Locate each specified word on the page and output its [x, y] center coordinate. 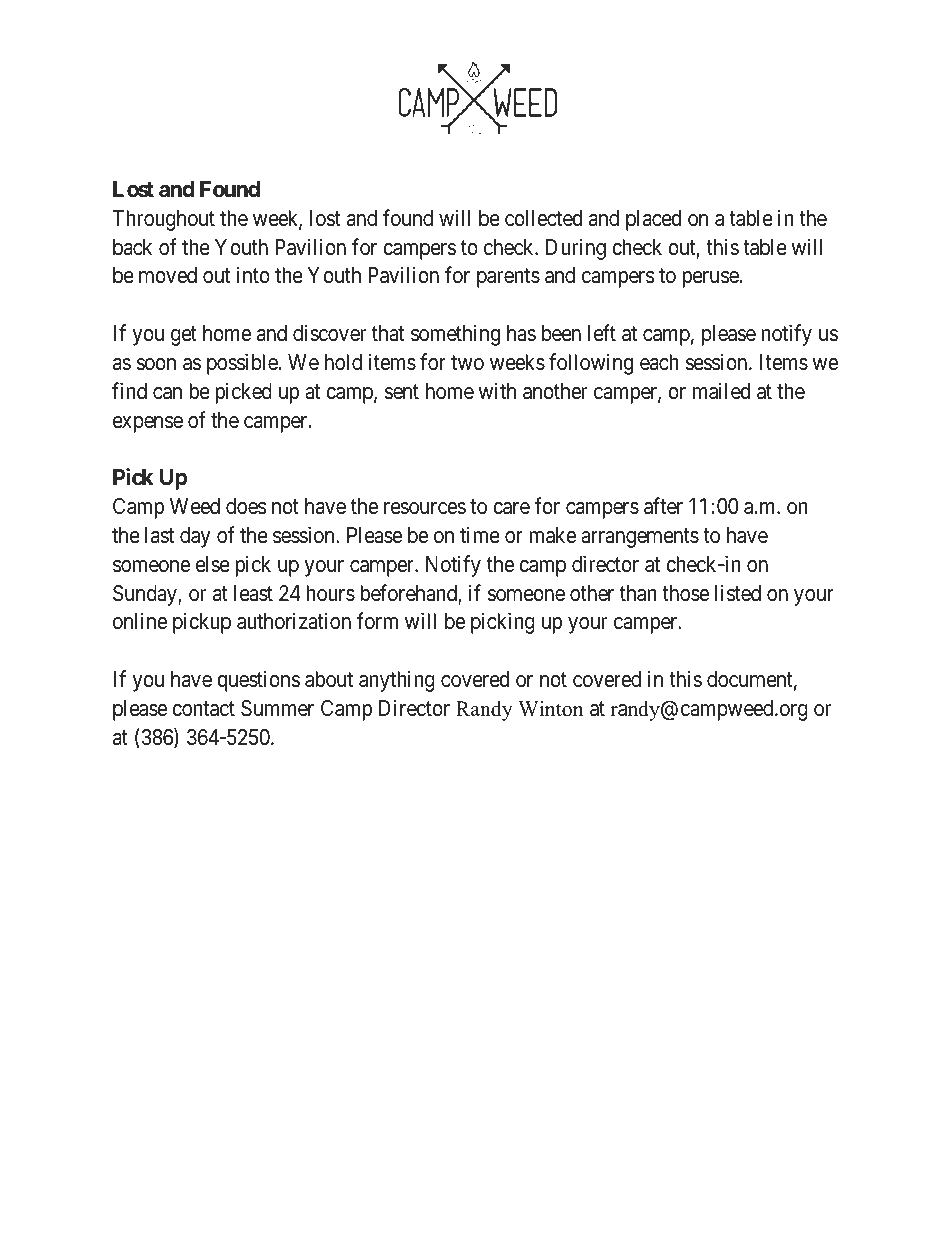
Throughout [164, 220]
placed [653, 220]
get [184, 336]
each [659, 362]
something [455, 335]
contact [203, 709]
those [685, 593]
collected [543, 218]
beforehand [409, 594]
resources [425, 508]
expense [148, 424]
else [213, 564]
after [663, 506]
